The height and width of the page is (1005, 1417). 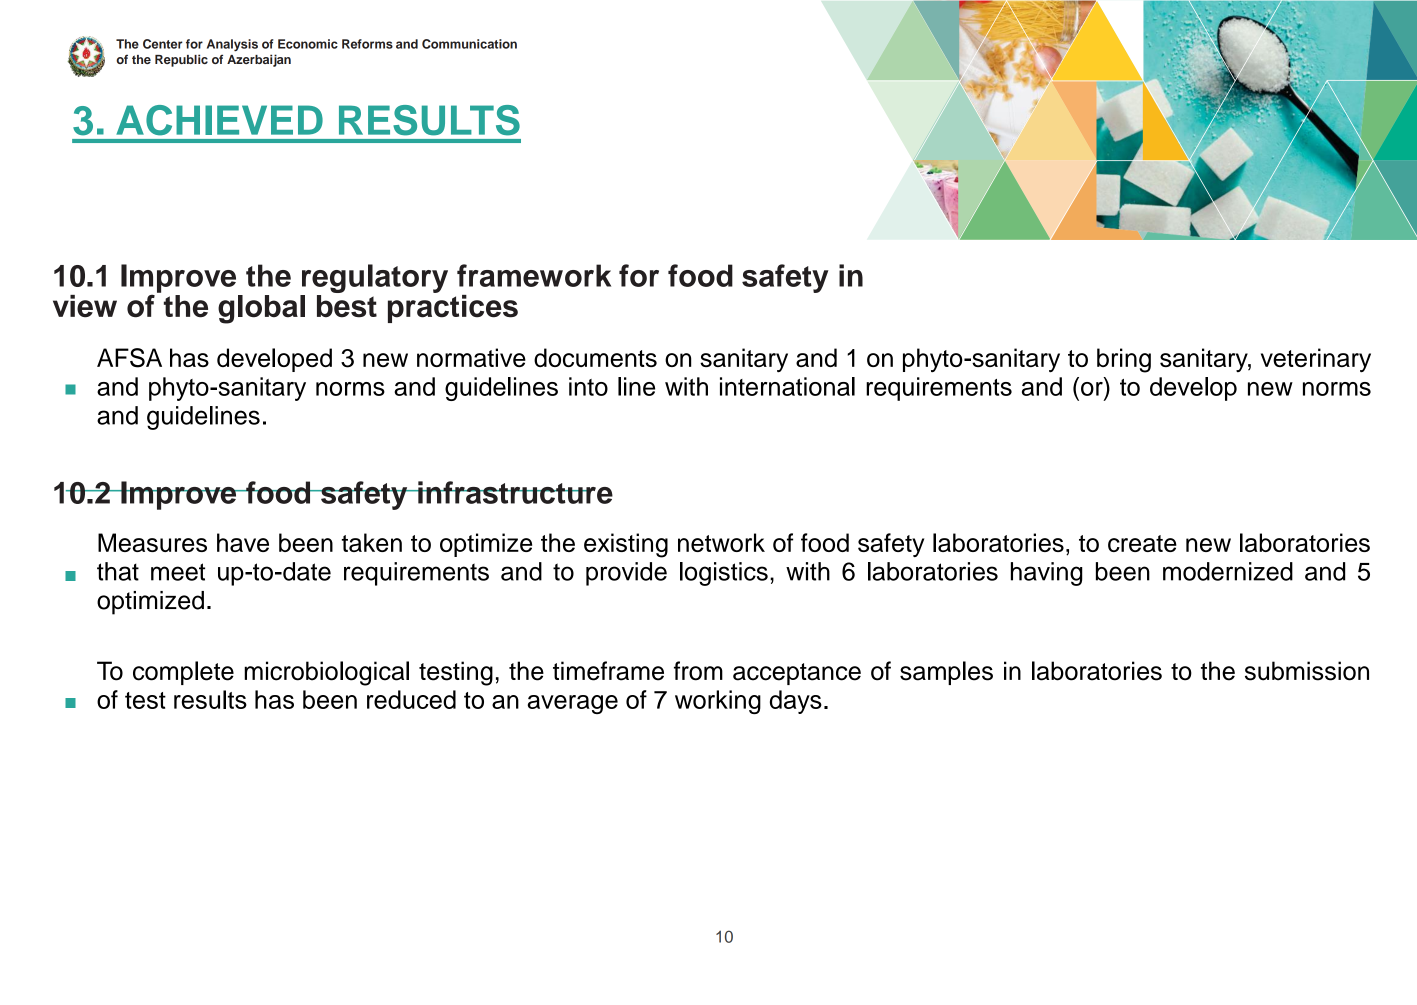 I want to click on create, so click(x=1142, y=543).
